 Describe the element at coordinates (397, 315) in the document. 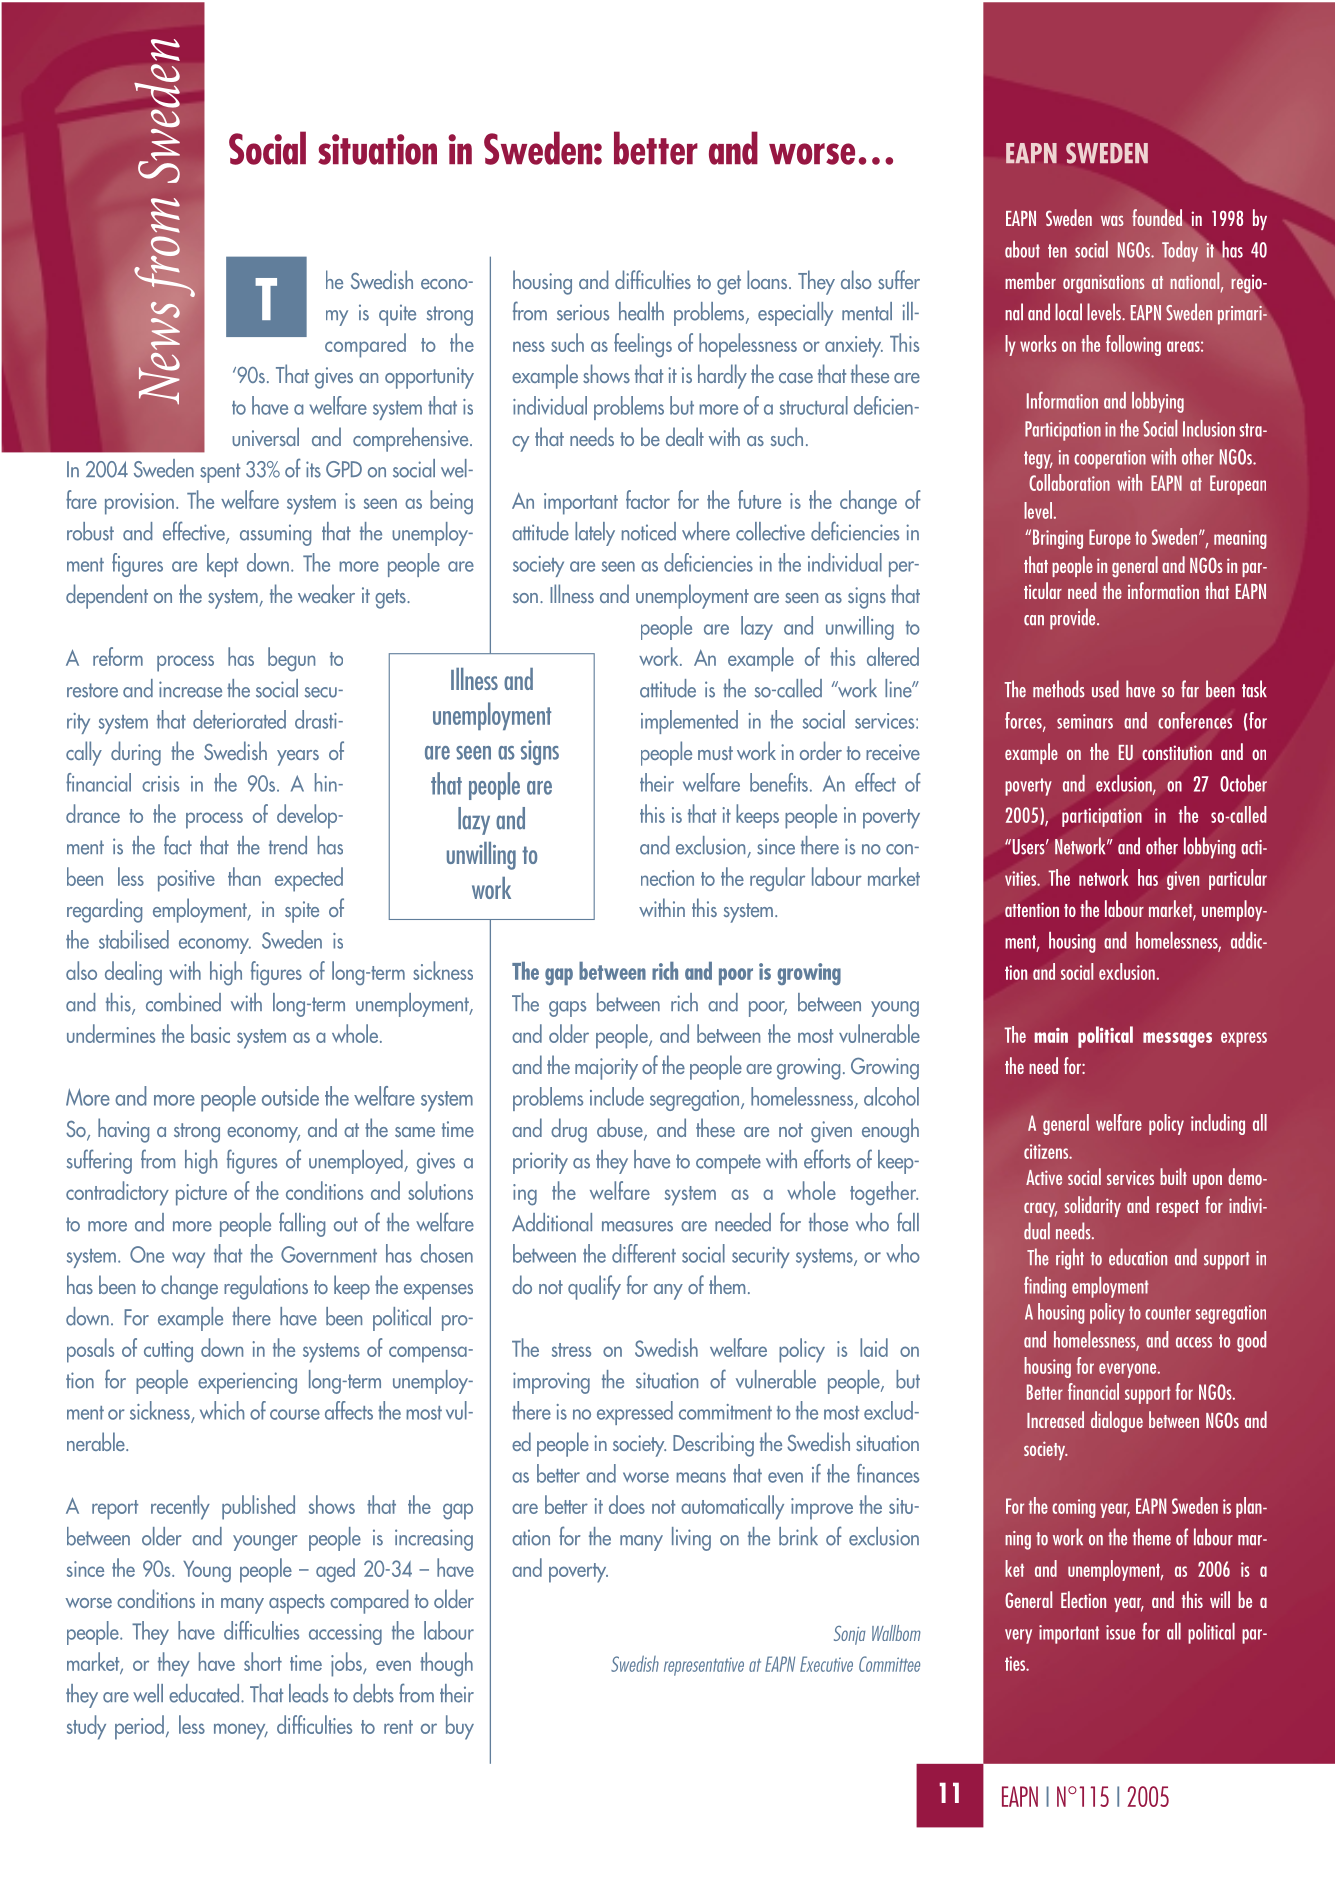

I see `quite` at that location.
